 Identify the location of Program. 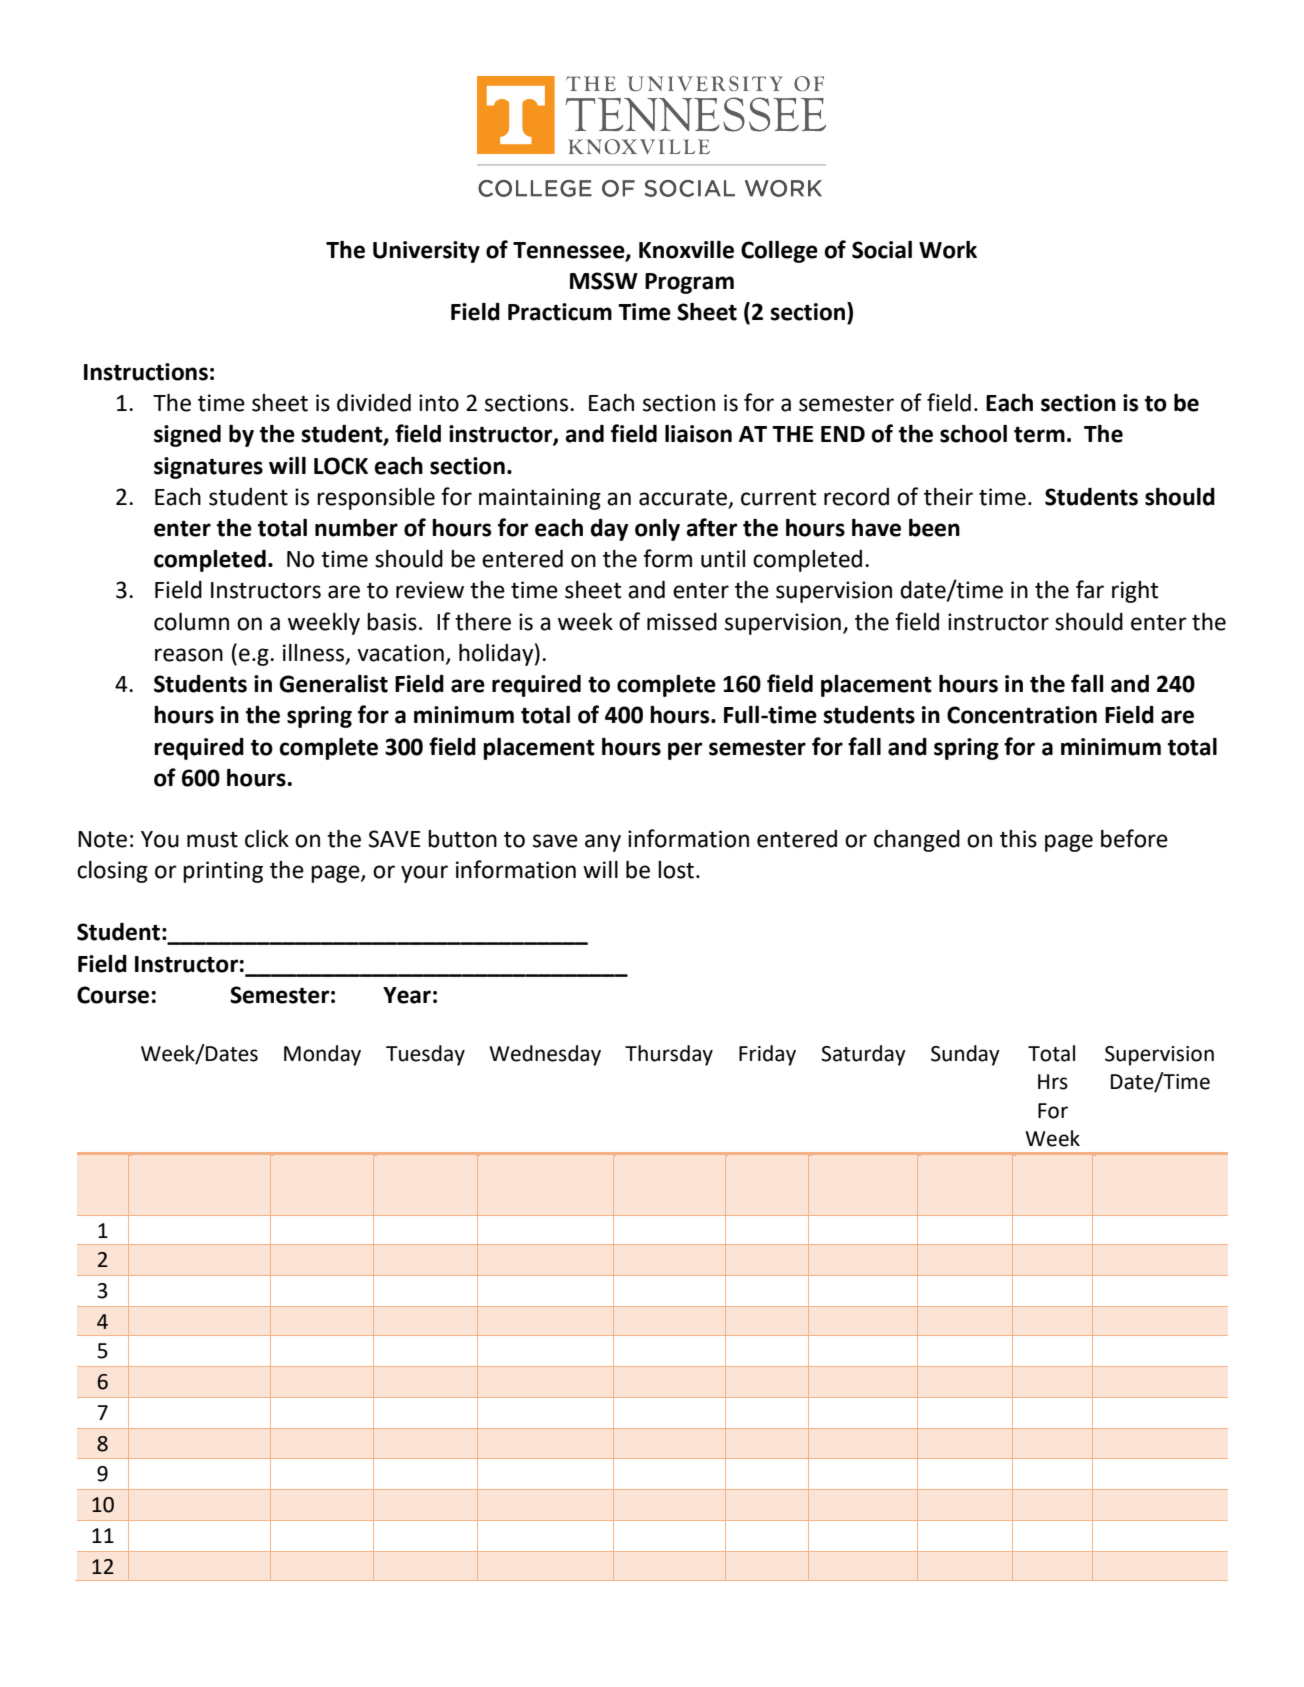
(689, 283).
